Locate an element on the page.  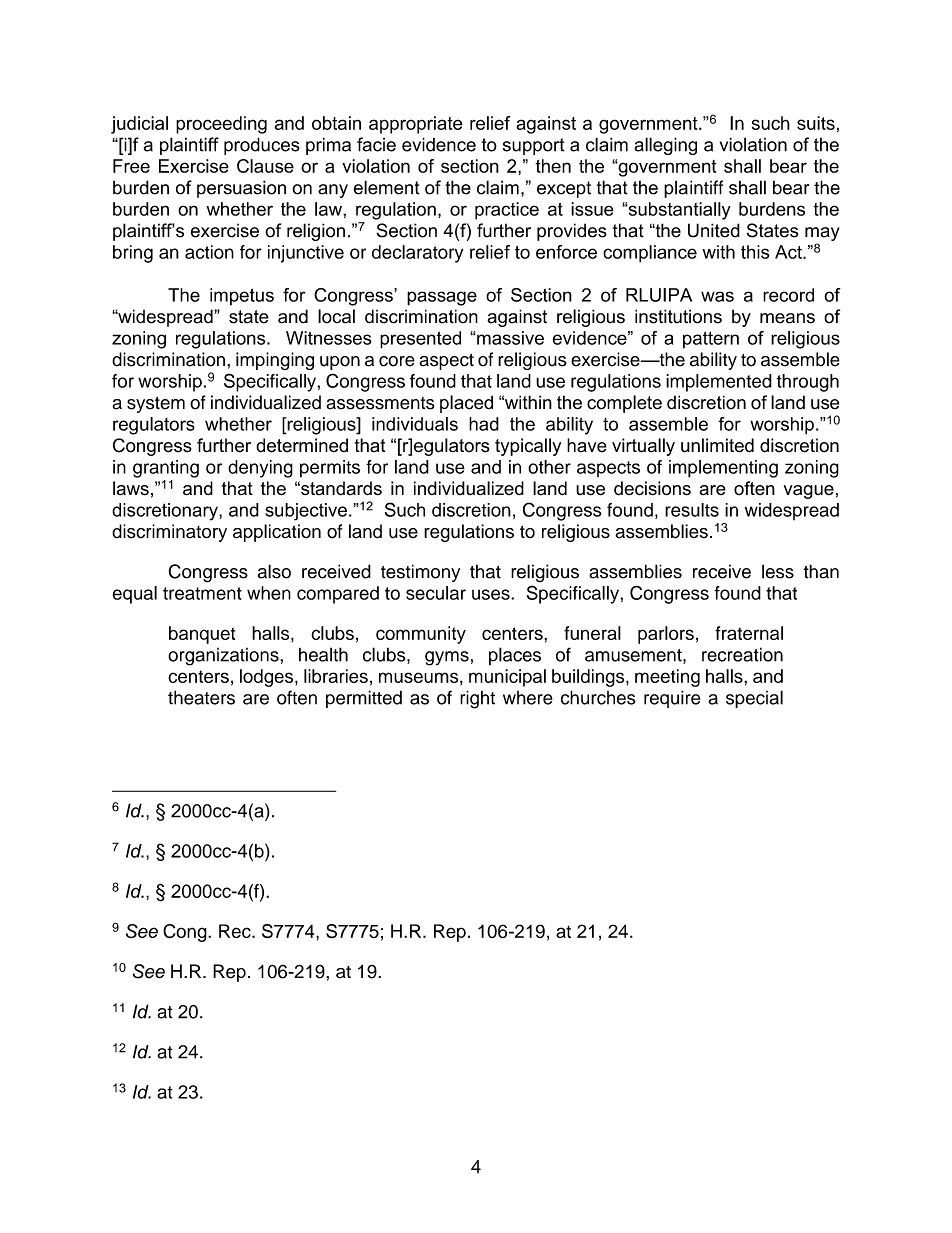
uses is located at coordinates (492, 594).
